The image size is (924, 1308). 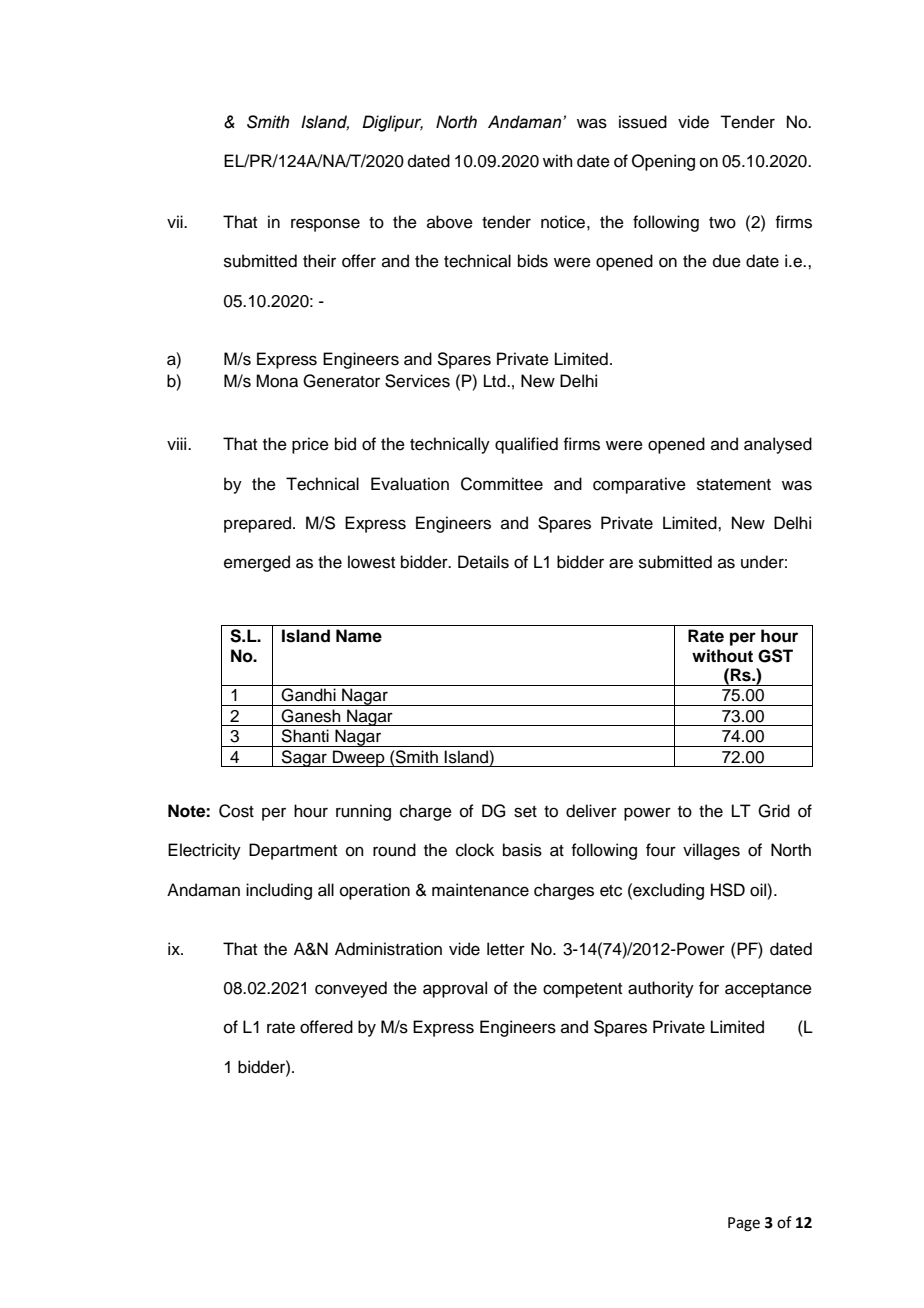 I want to click on approval, so click(x=455, y=989).
